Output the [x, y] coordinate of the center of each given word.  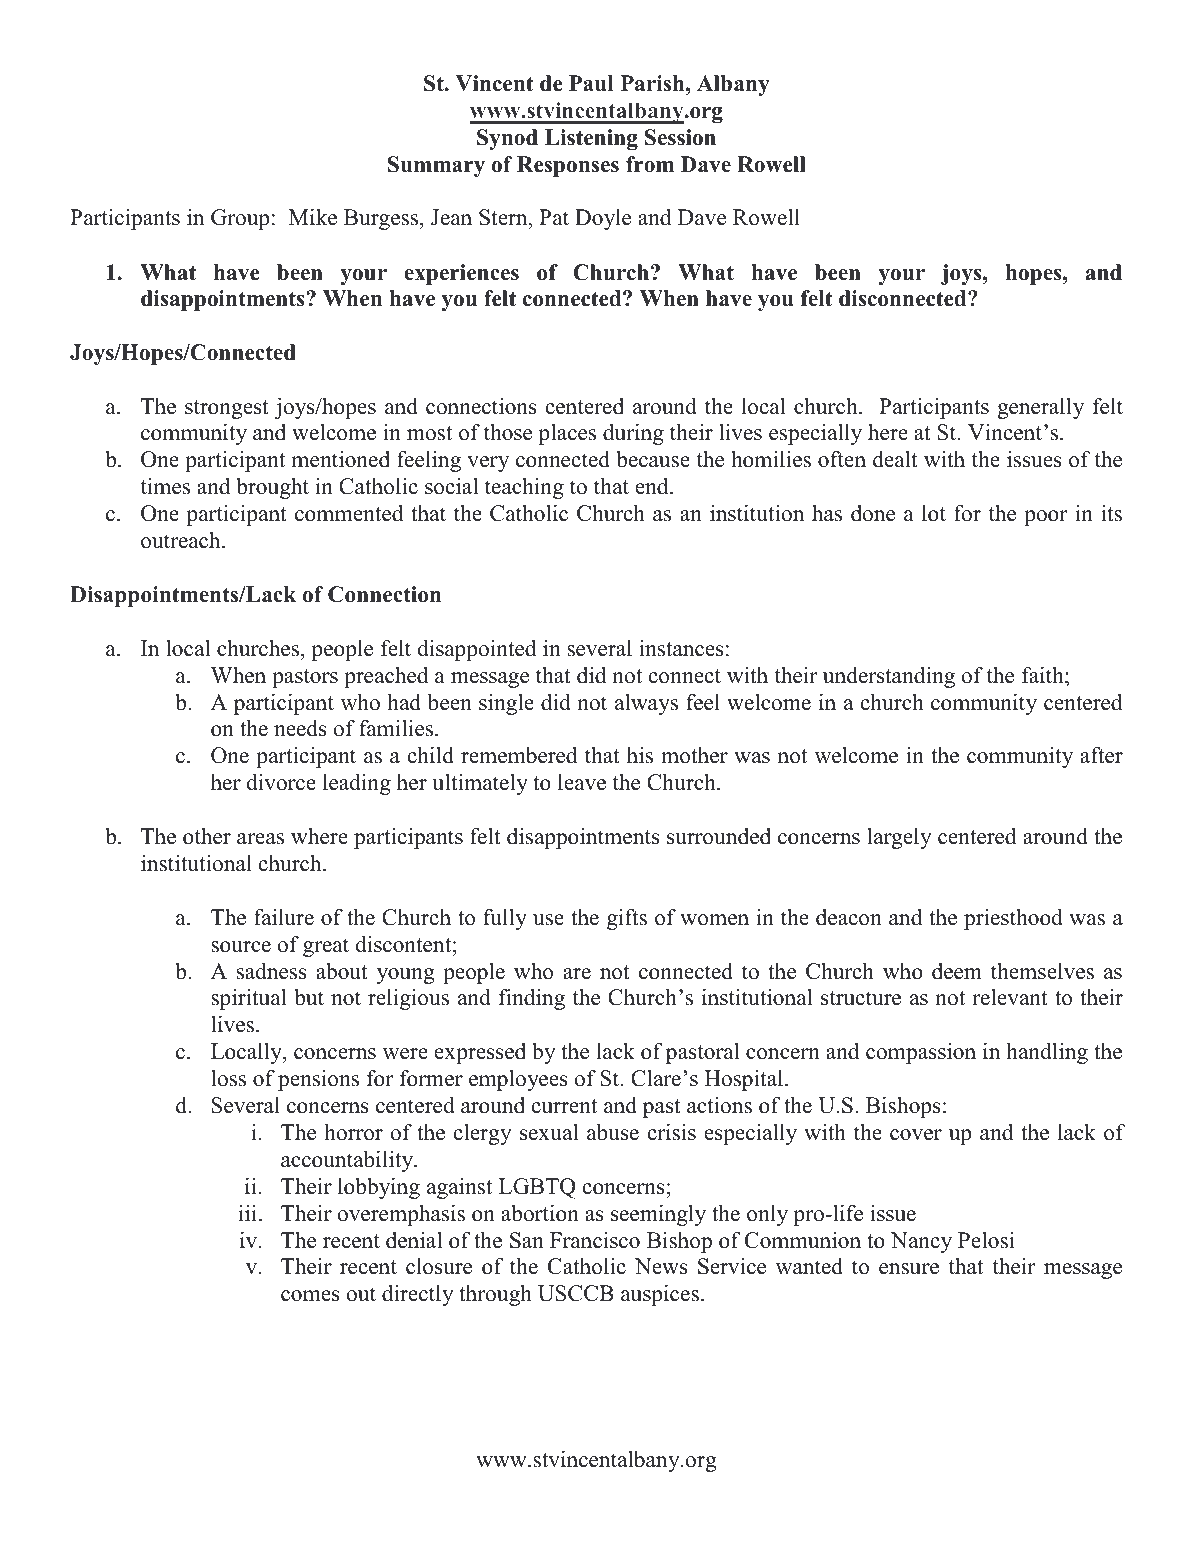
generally [1040, 408]
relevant [1010, 997]
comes [310, 1296]
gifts [627, 919]
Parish [654, 83]
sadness [272, 971]
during [633, 434]
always [646, 704]
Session [680, 137]
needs [300, 728]
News [661, 1266]
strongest [227, 409]
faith [1044, 675]
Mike [313, 217]
